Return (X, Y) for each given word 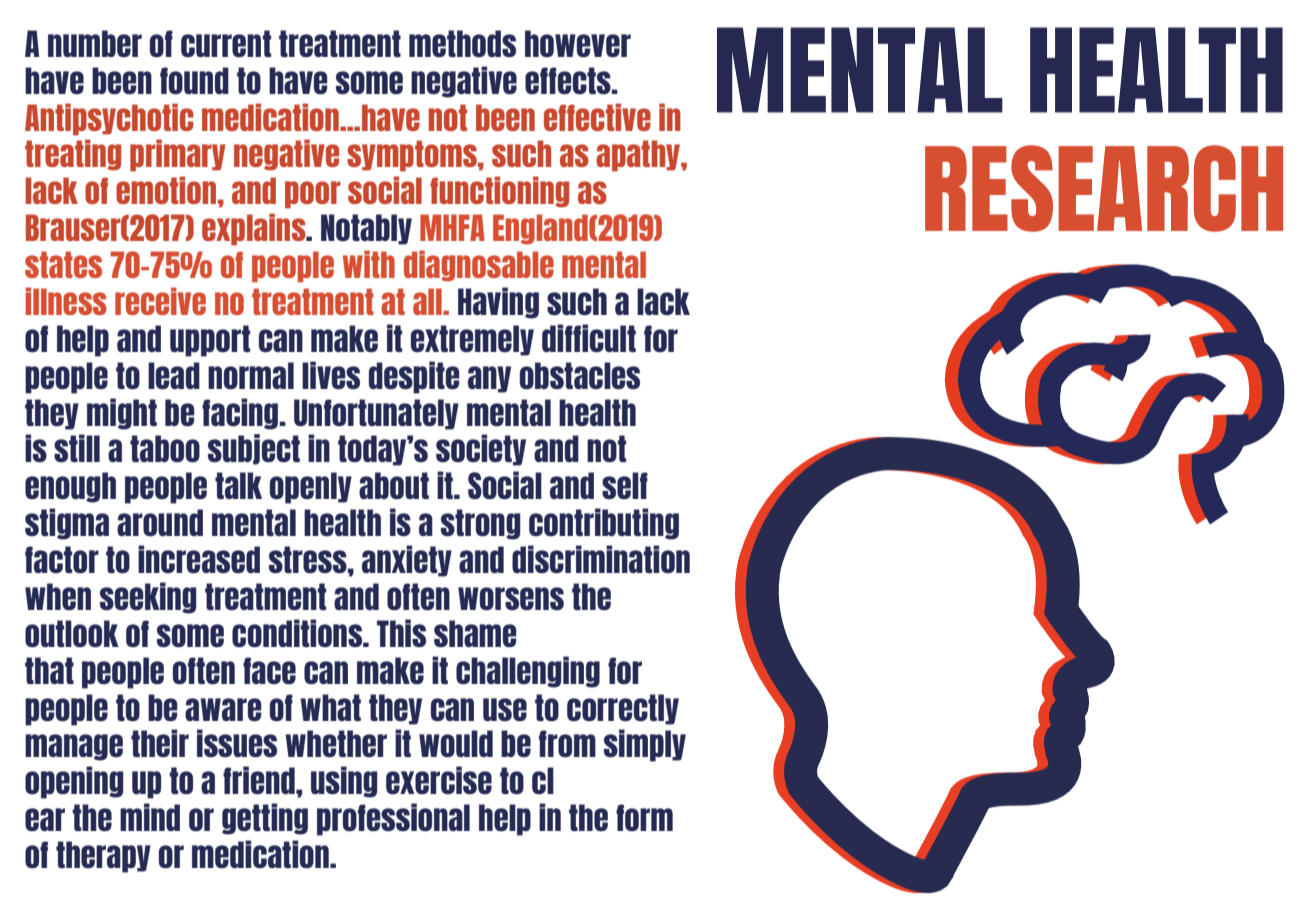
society (481, 450)
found (194, 81)
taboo (165, 449)
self (625, 486)
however (578, 44)
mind (150, 817)
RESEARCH (1104, 188)
